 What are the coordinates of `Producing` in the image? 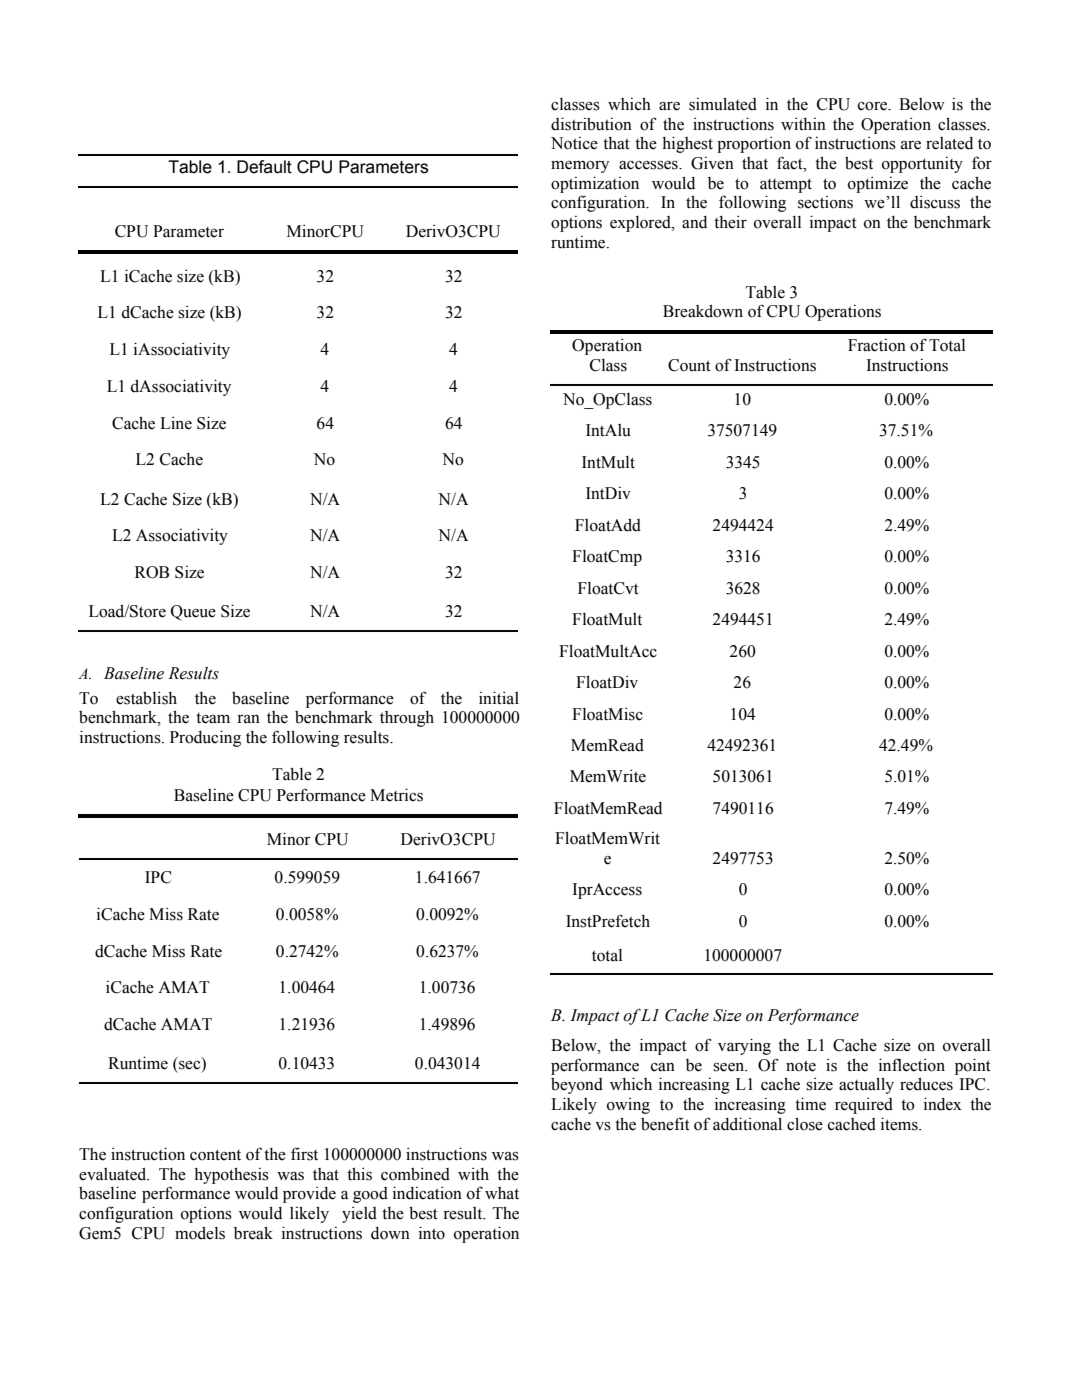 It's located at (205, 738).
